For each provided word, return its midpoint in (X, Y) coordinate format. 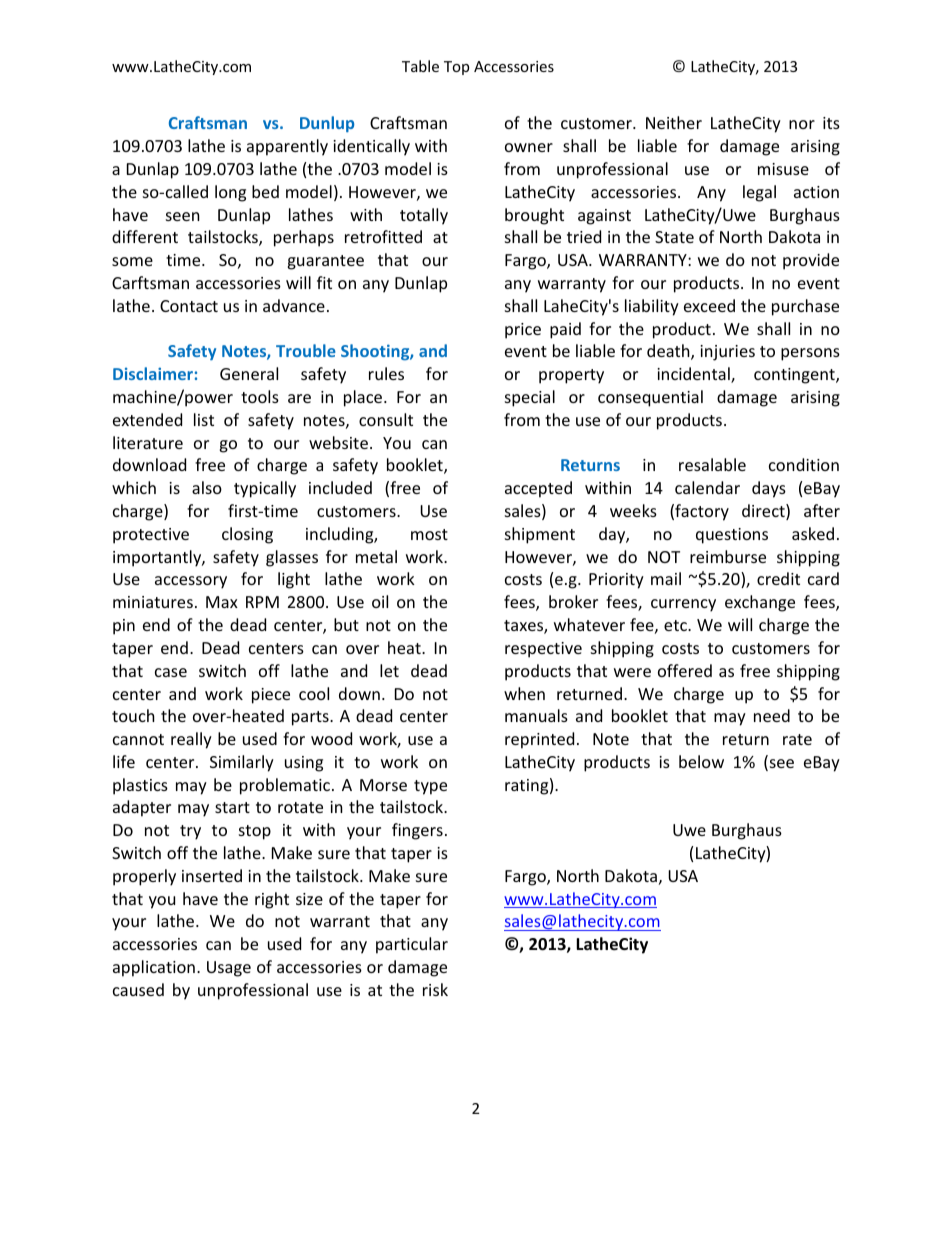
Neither (674, 122)
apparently (287, 147)
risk (435, 989)
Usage (229, 969)
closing (247, 535)
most (429, 534)
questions (732, 536)
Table (420, 66)
